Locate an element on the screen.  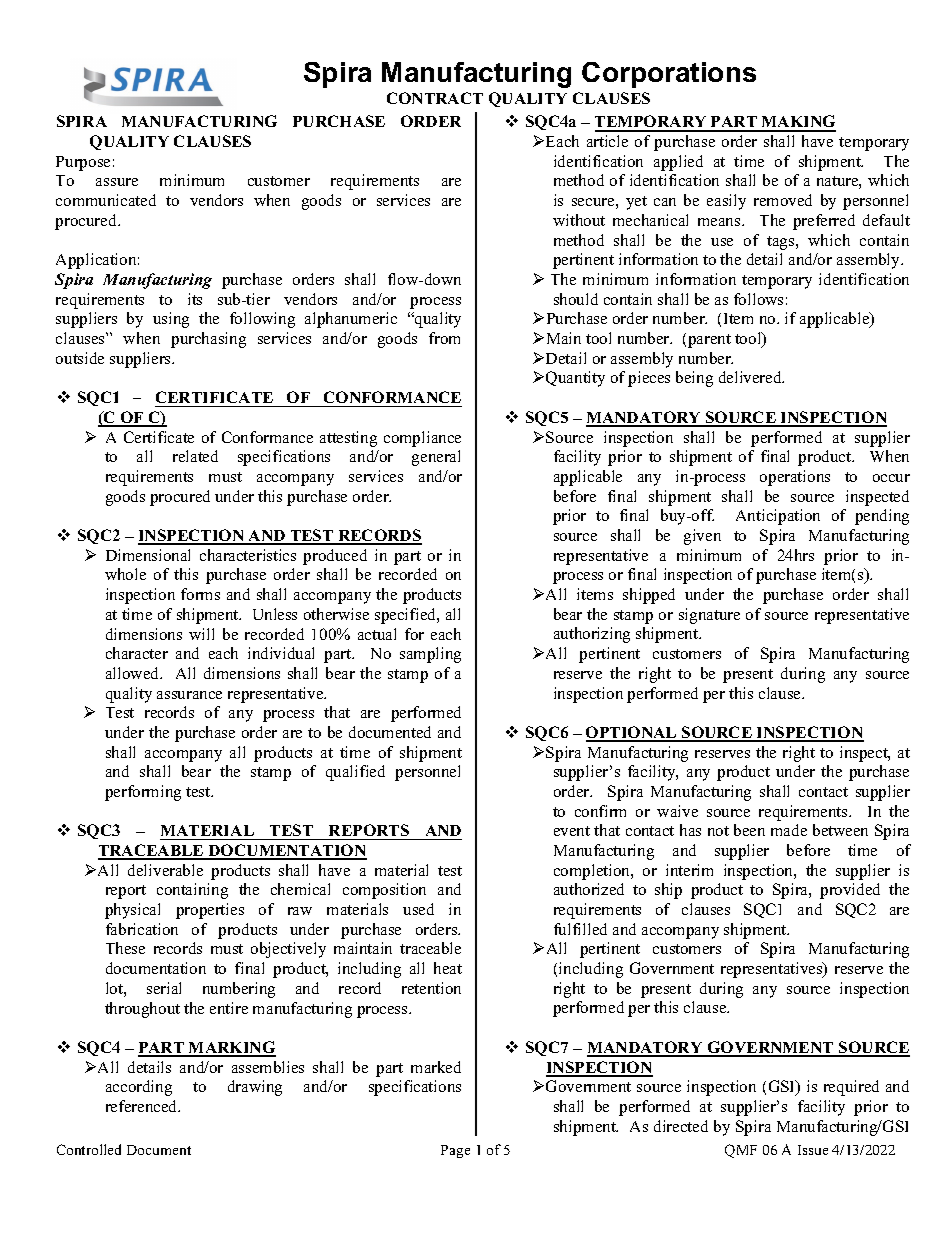
forms is located at coordinates (200, 594).
